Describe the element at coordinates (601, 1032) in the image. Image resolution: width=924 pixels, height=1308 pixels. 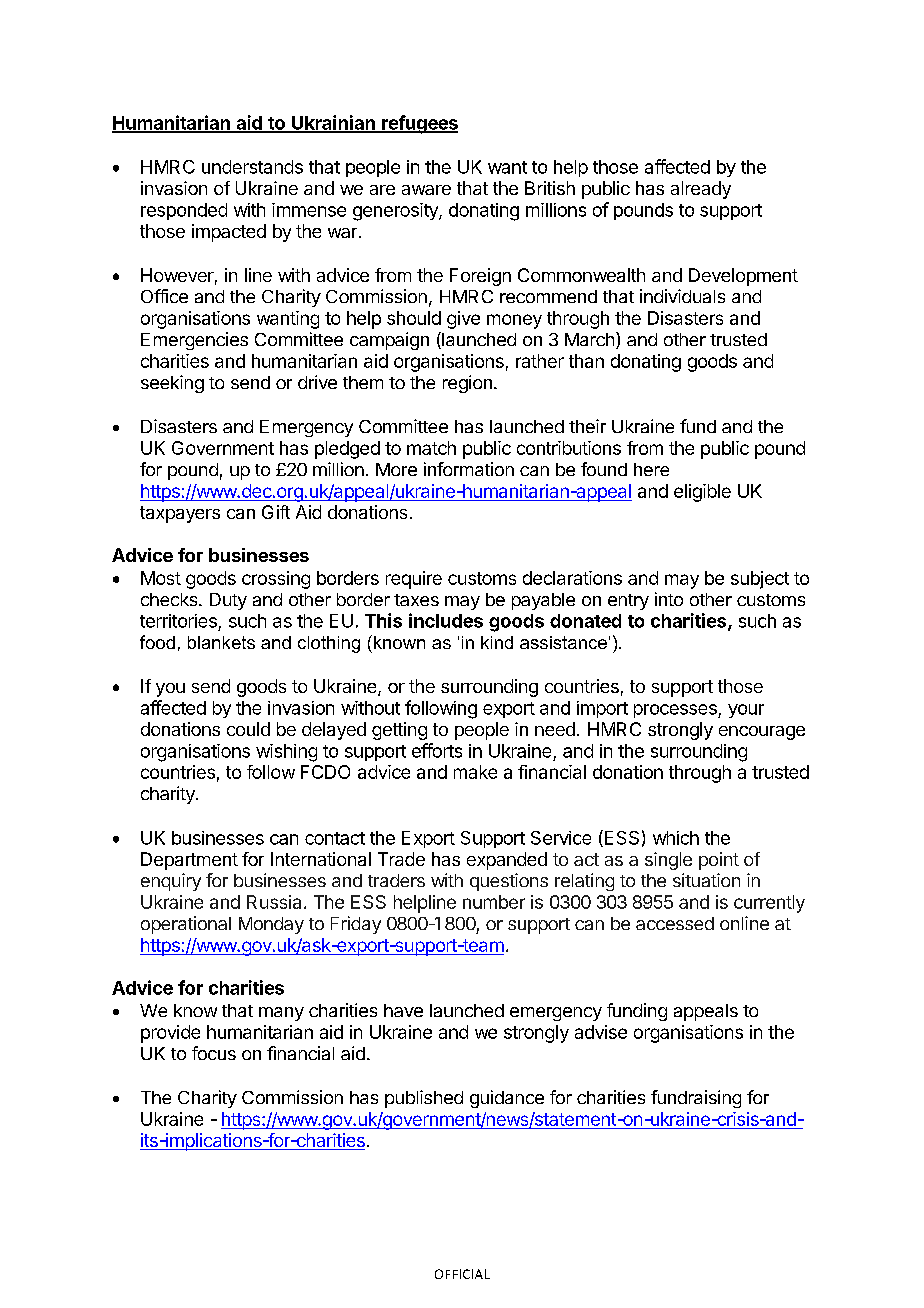
I see `advise` at that location.
